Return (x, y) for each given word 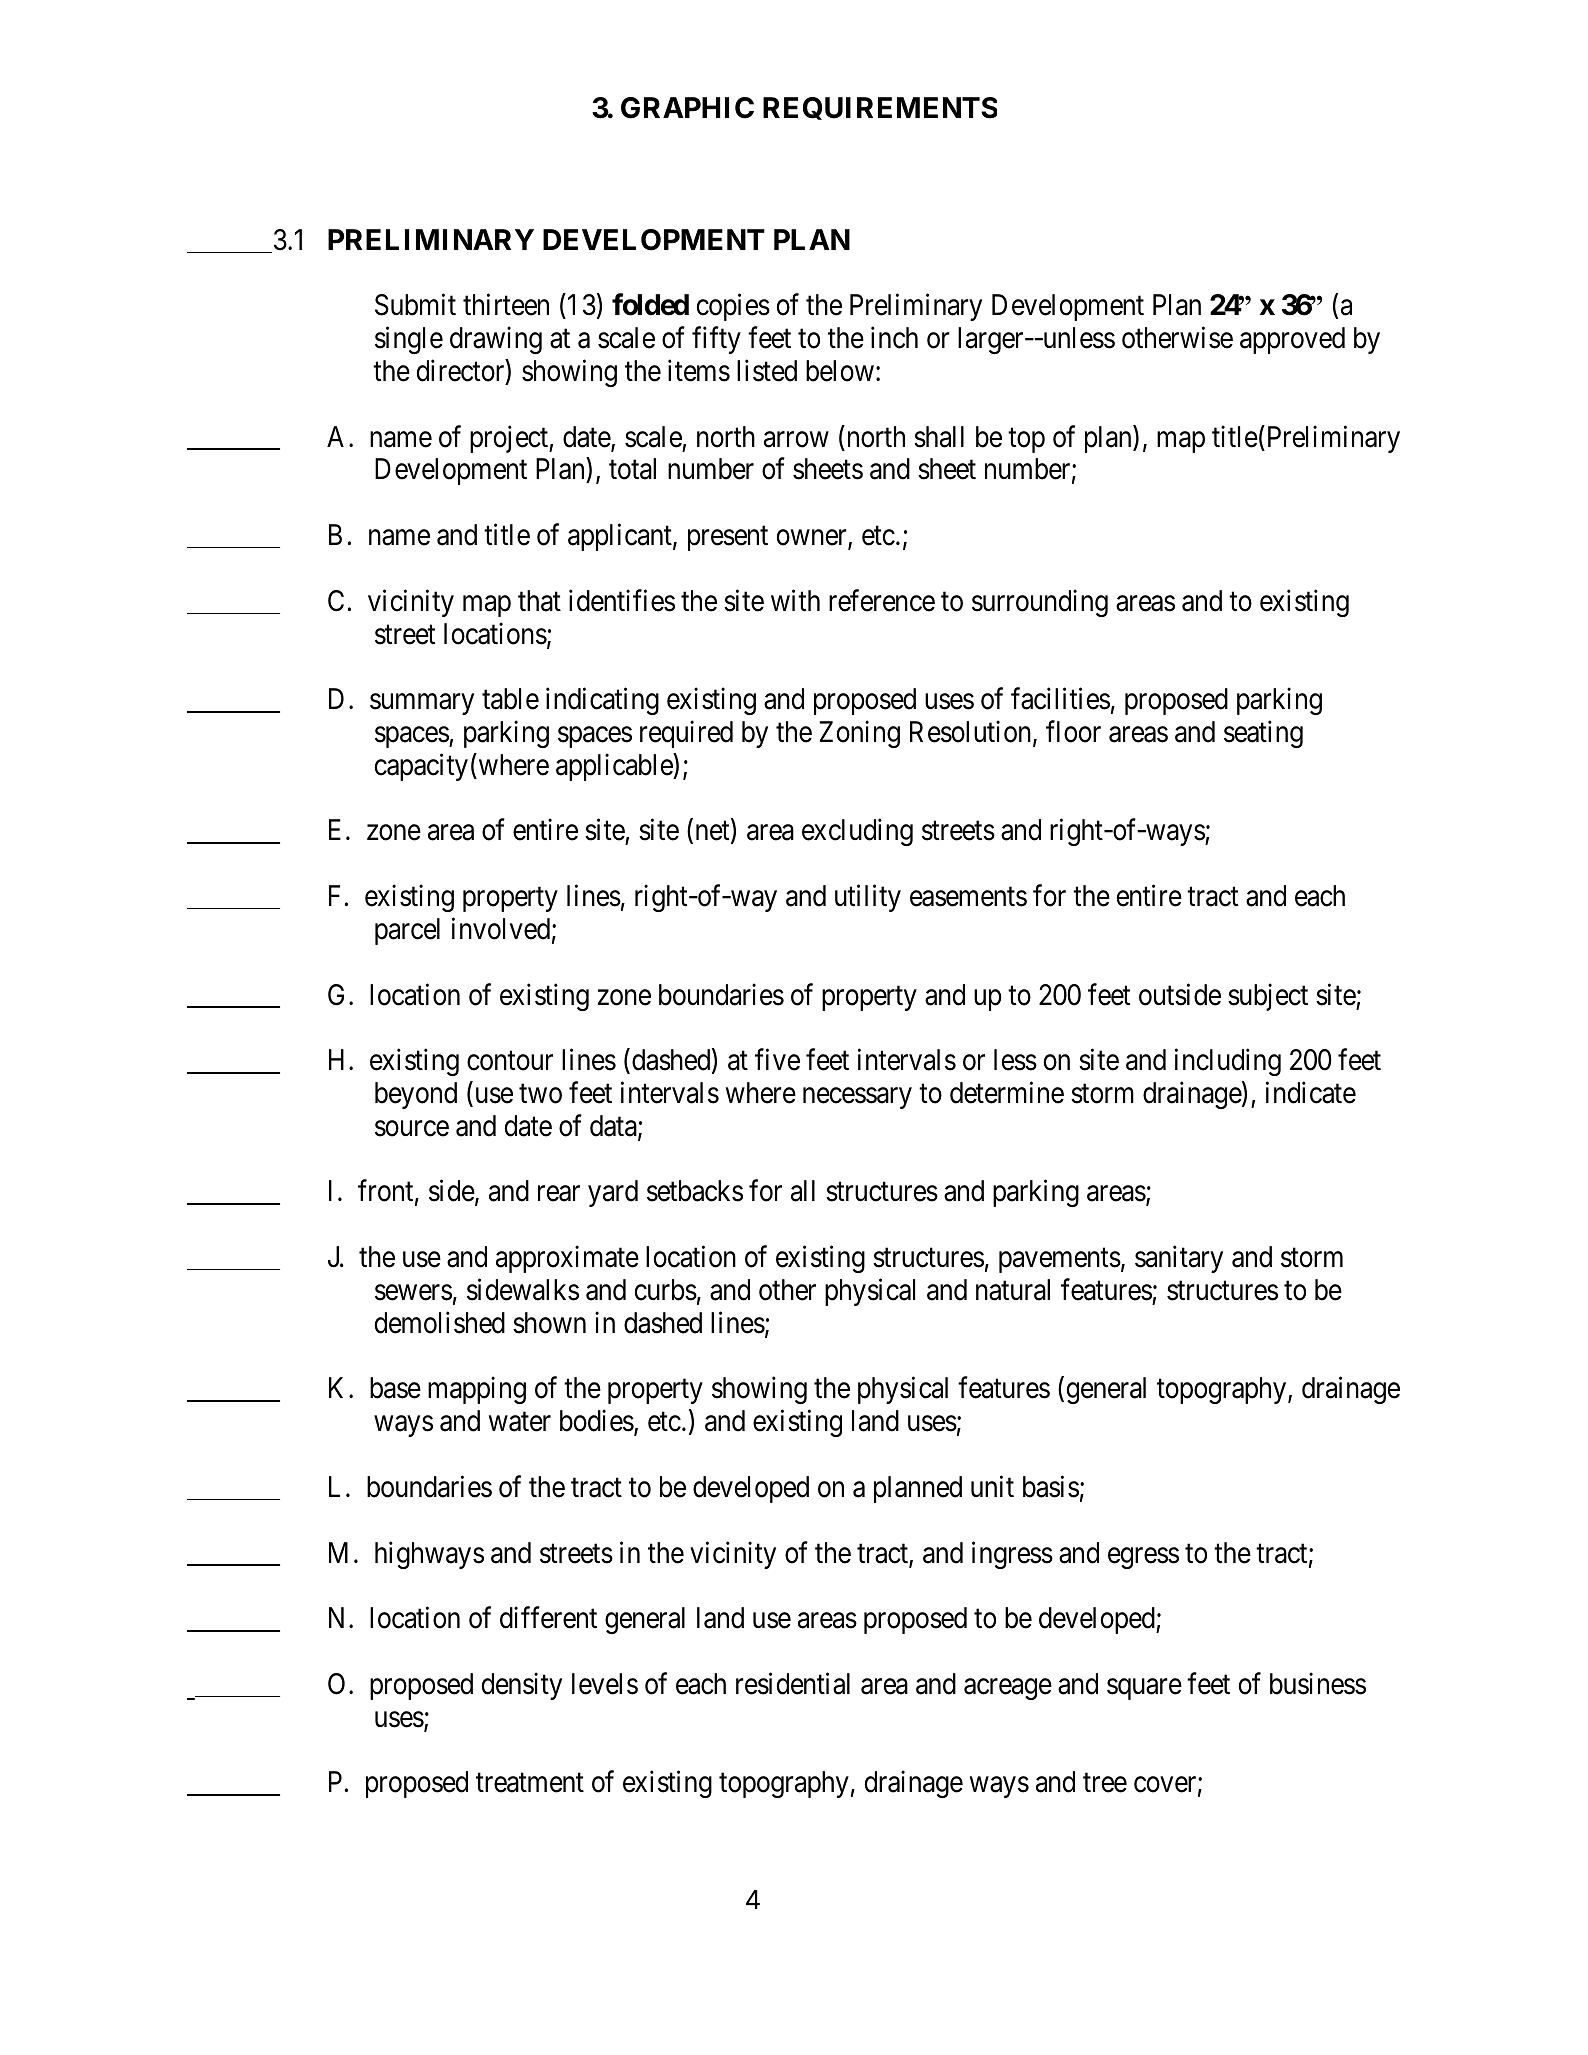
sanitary (1179, 1259)
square (1144, 1689)
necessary (857, 1098)
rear (559, 1194)
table (510, 699)
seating (1263, 734)
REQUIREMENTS (880, 108)
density (522, 1686)
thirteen (506, 305)
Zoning (859, 734)
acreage (1008, 1689)
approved (1292, 340)
